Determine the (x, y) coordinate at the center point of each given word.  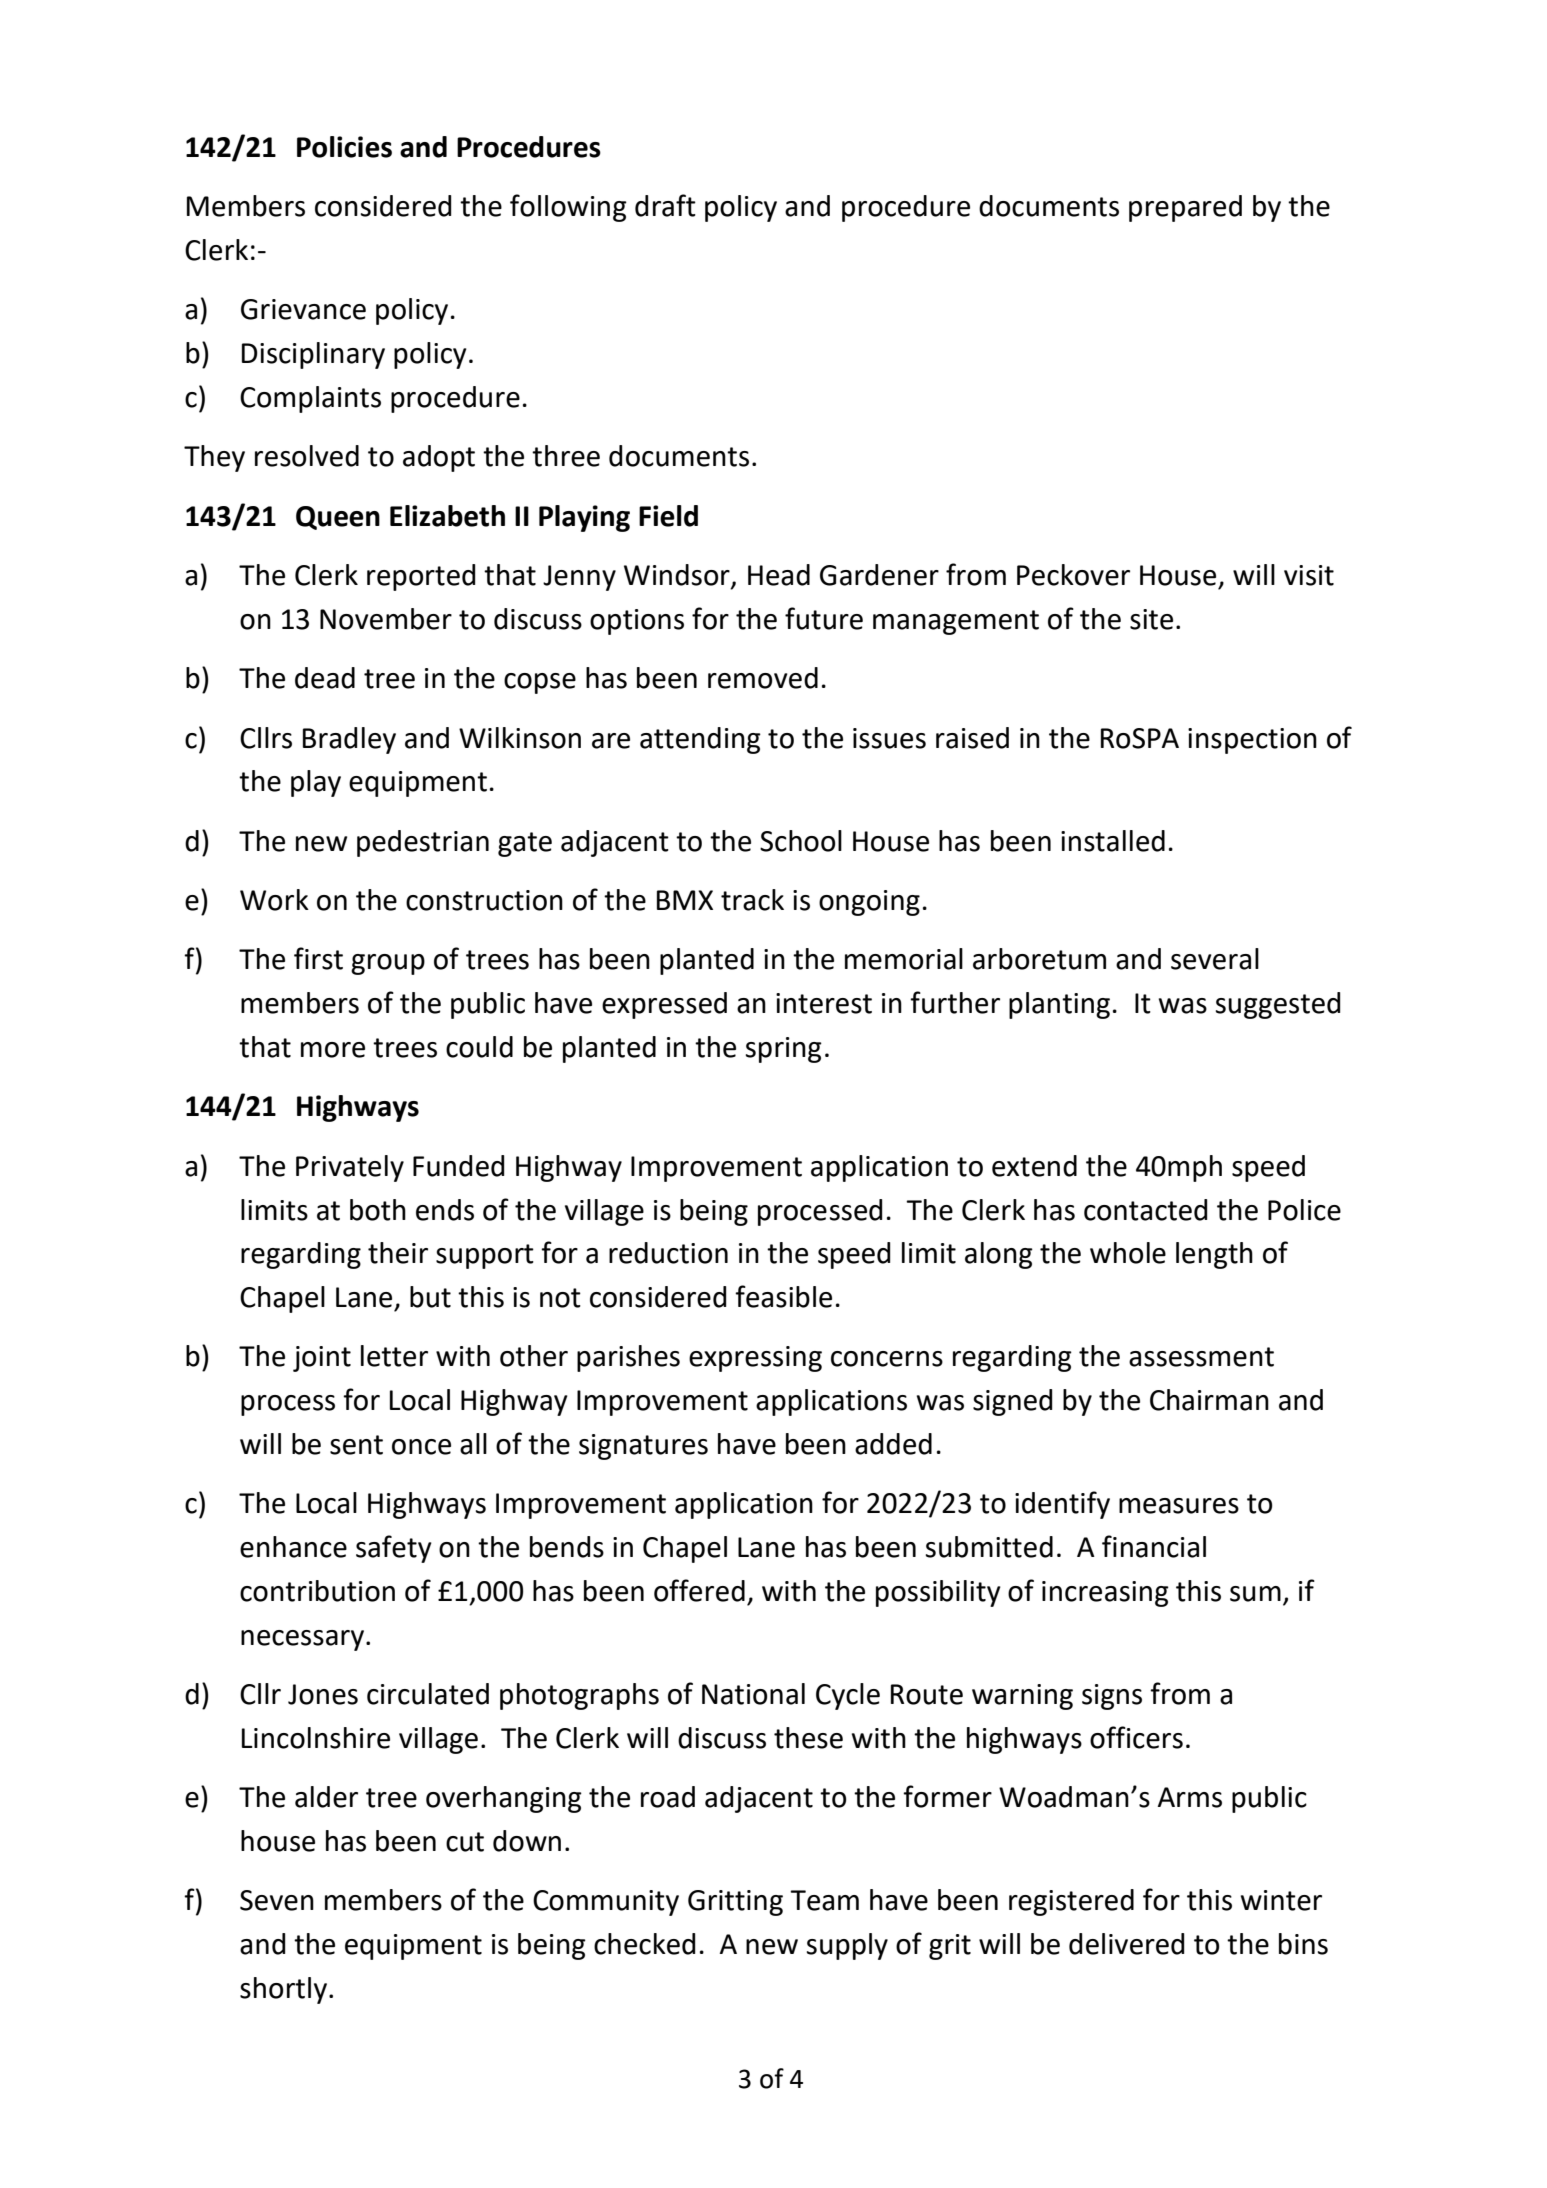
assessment (1201, 1357)
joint (322, 1359)
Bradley (349, 740)
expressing (755, 1359)
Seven (277, 1900)
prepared (1185, 208)
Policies (344, 147)
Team (824, 1900)
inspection (1252, 741)
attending (700, 740)
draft (665, 205)
